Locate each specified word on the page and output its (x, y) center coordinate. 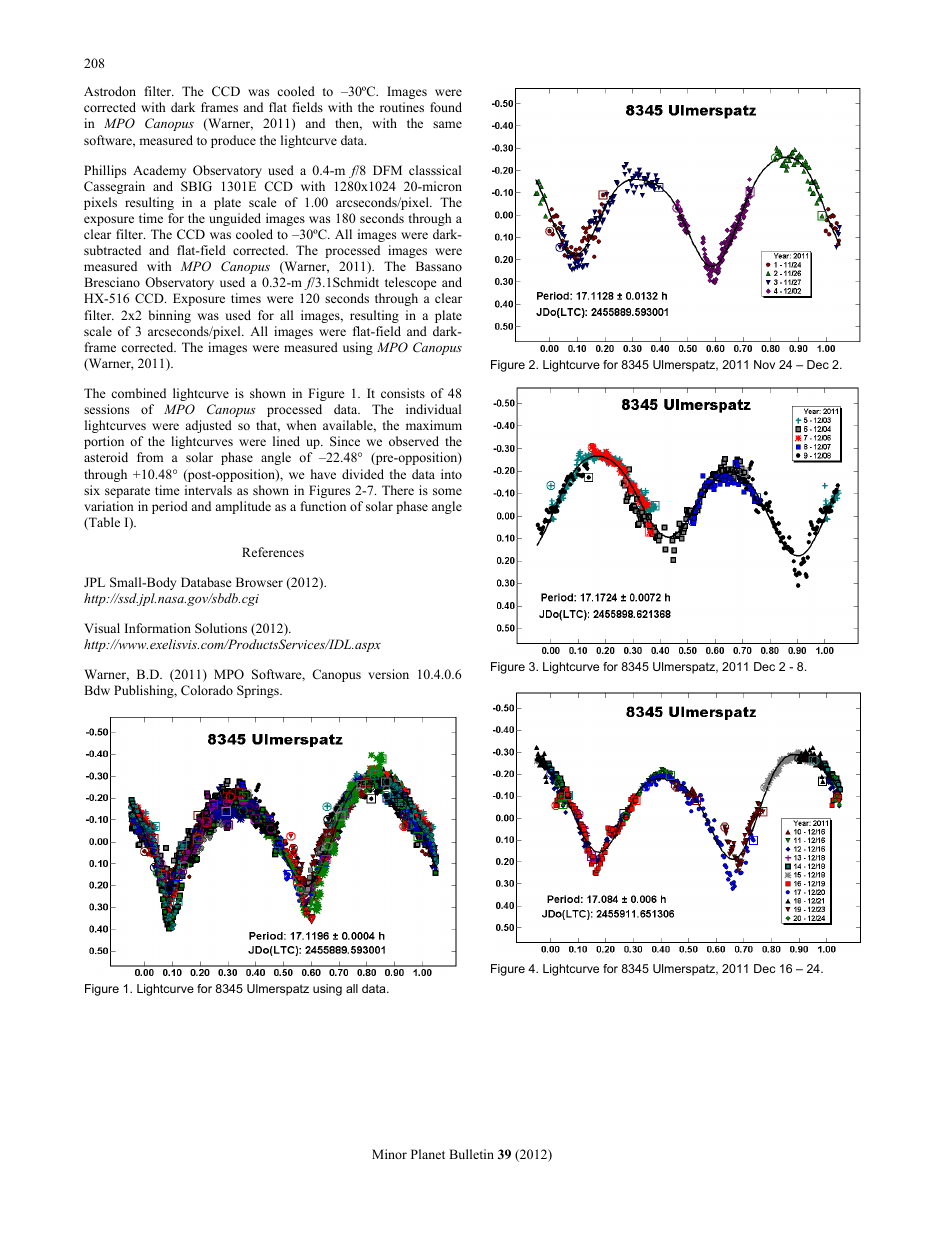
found (446, 107)
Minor (389, 1154)
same (447, 124)
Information (158, 628)
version (388, 674)
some (447, 491)
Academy (159, 171)
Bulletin (471, 1154)
